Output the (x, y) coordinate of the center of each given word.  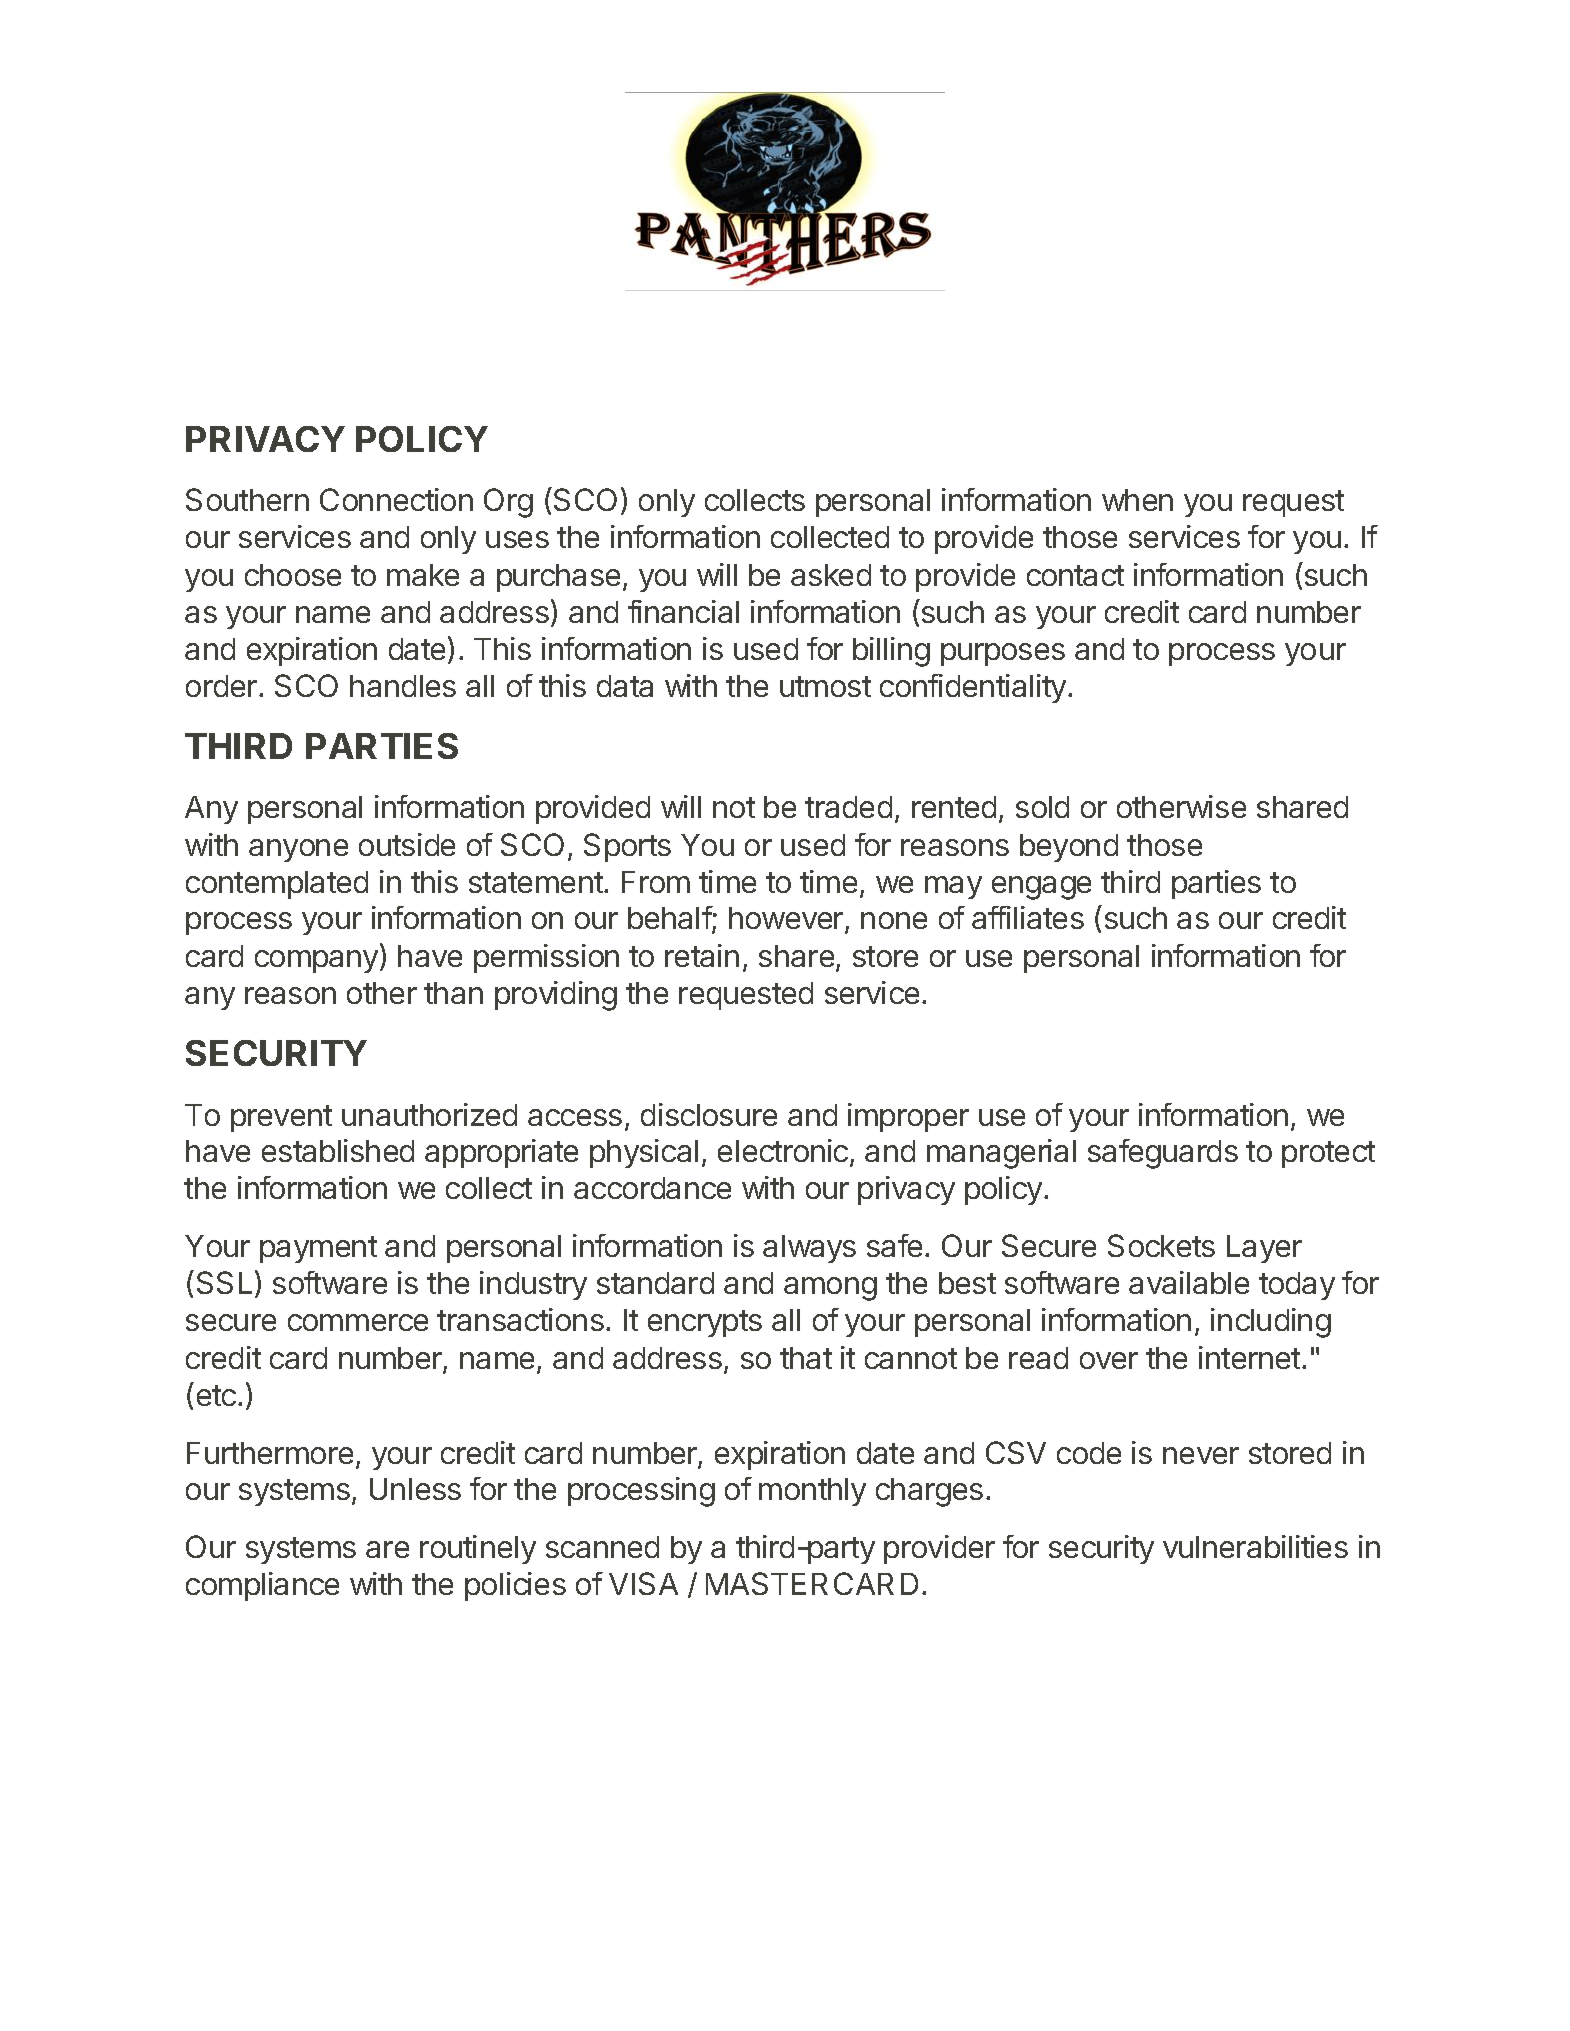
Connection (396, 499)
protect (1328, 1154)
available (1189, 1282)
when (1137, 500)
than (453, 993)
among (830, 1289)
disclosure (709, 1114)
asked (831, 575)
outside (407, 844)
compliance (262, 1586)
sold (1042, 807)
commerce (358, 1322)
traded (848, 807)
